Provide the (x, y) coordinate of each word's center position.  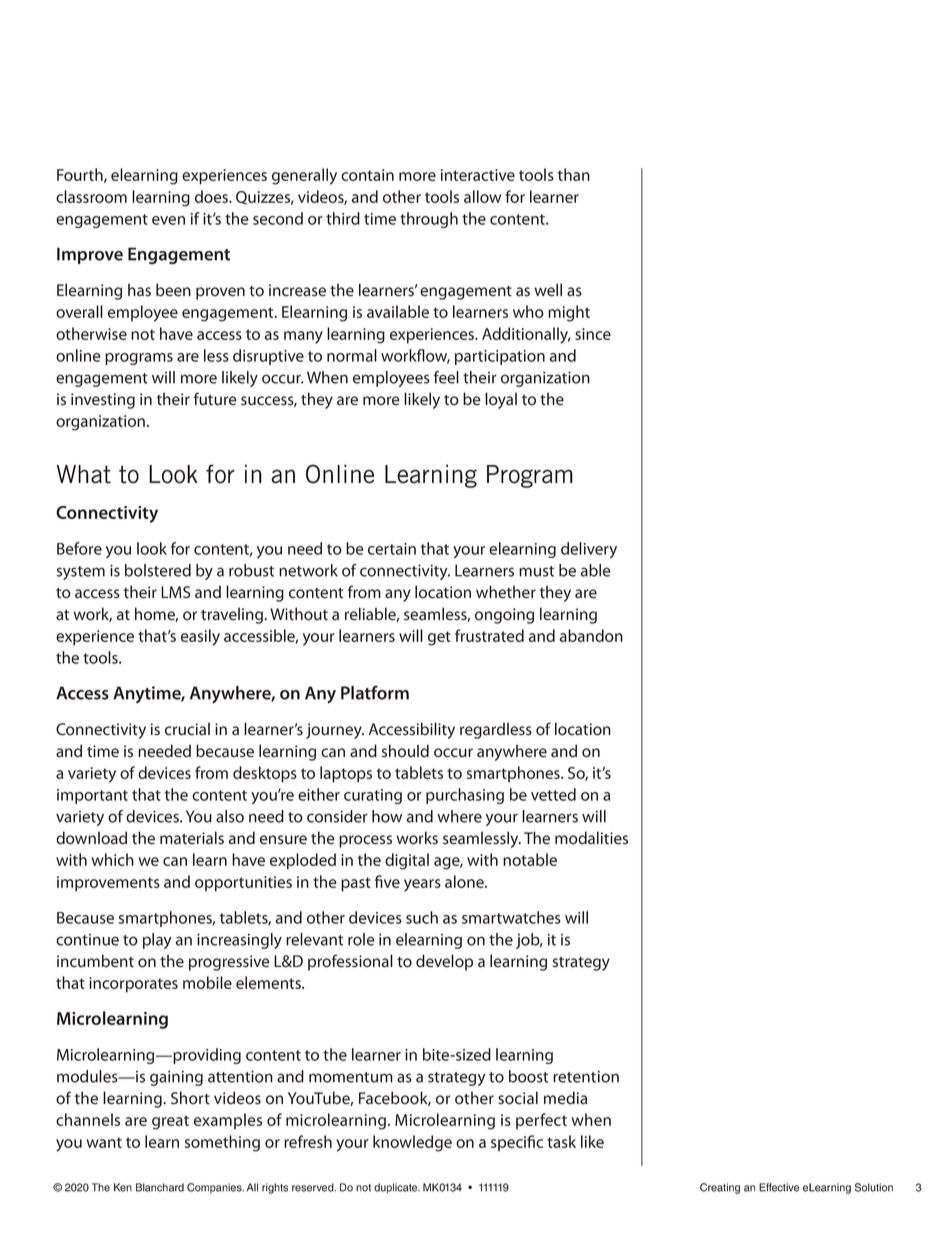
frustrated (489, 635)
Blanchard (160, 1187)
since (593, 334)
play (157, 941)
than (574, 174)
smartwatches (511, 917)
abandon (591, 635)
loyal (501, 400)
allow (482, 196)
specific (517, 1143)
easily (200, 637)
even (168, 220)
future (215, 399)
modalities (591, 838)
